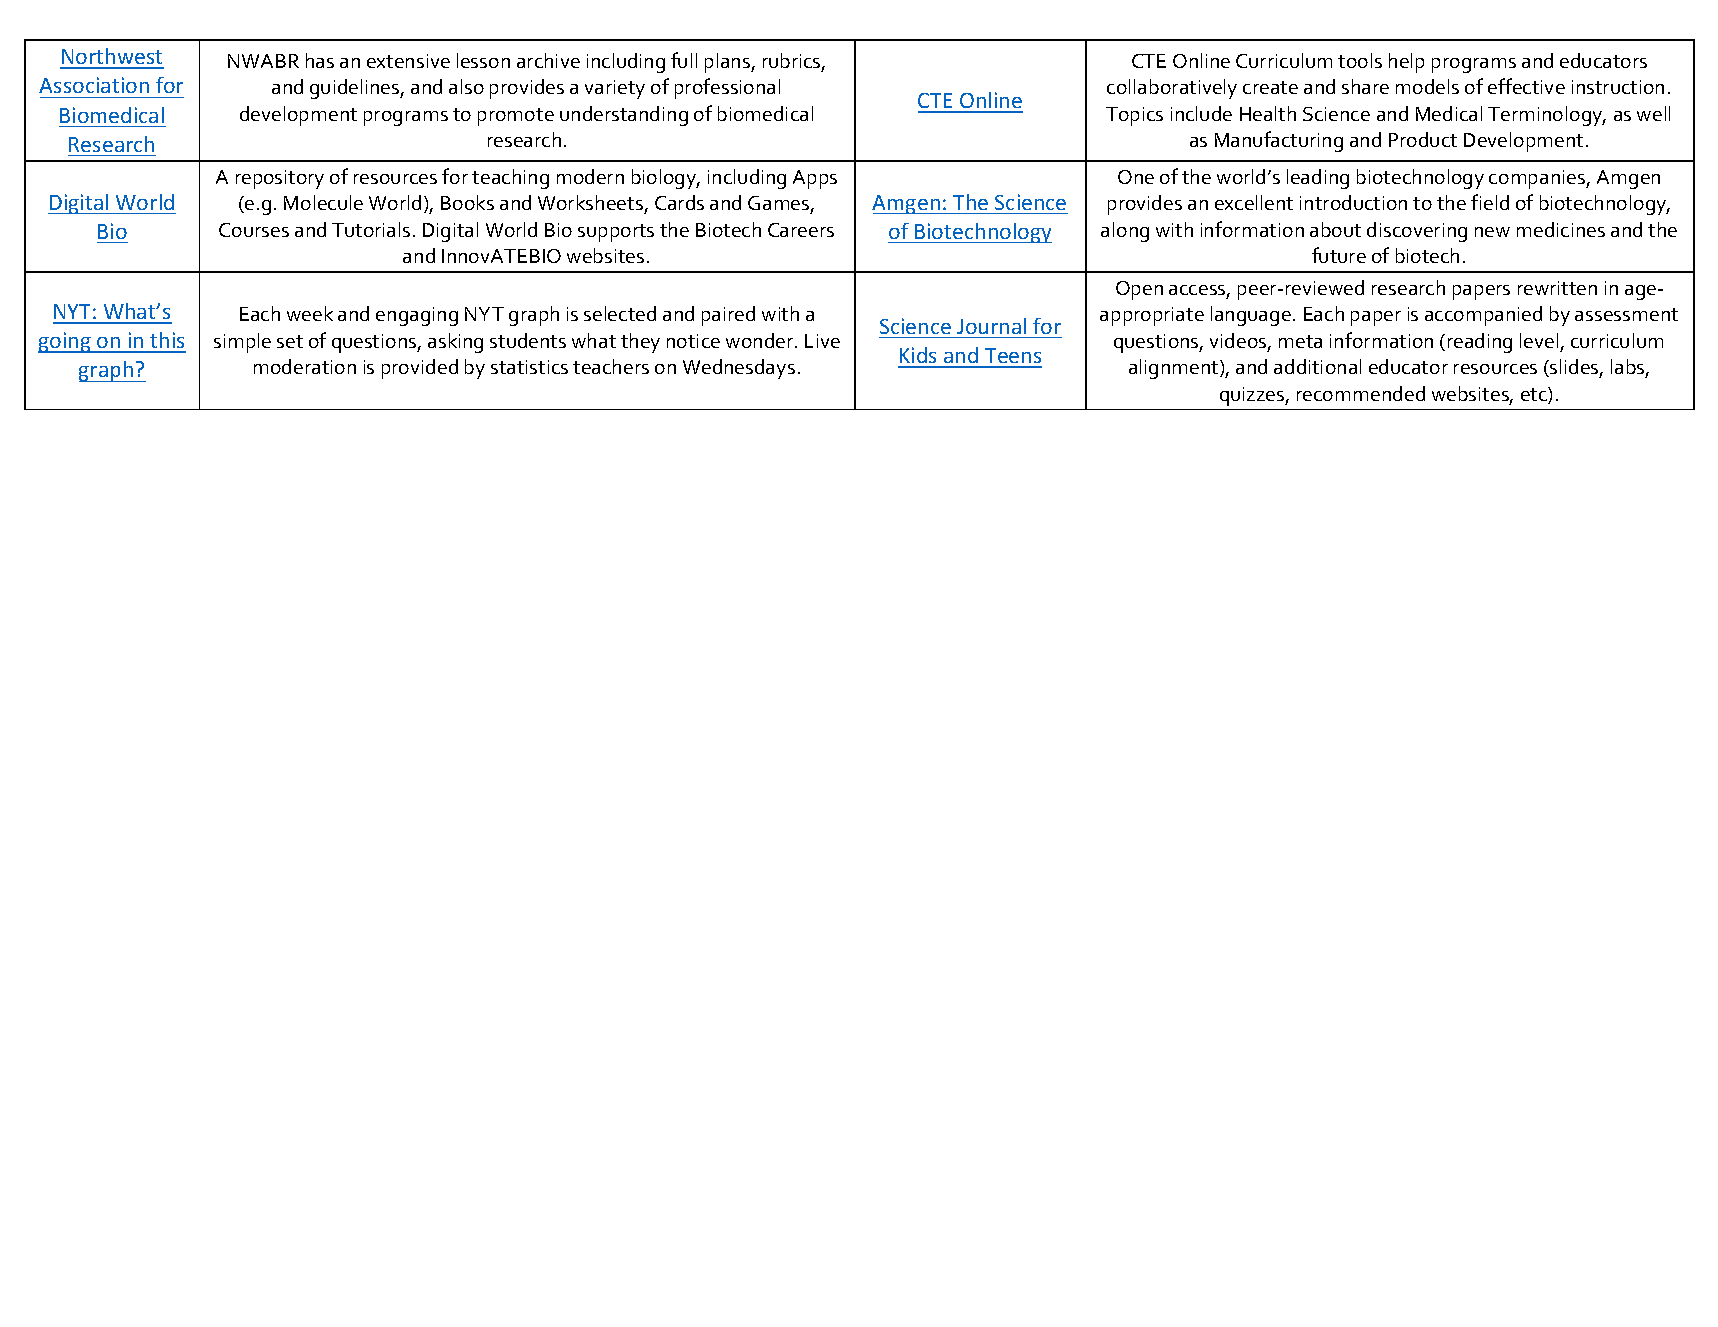 The image size is (1718, 1327). I want to click on plans, so click(728, 63).
